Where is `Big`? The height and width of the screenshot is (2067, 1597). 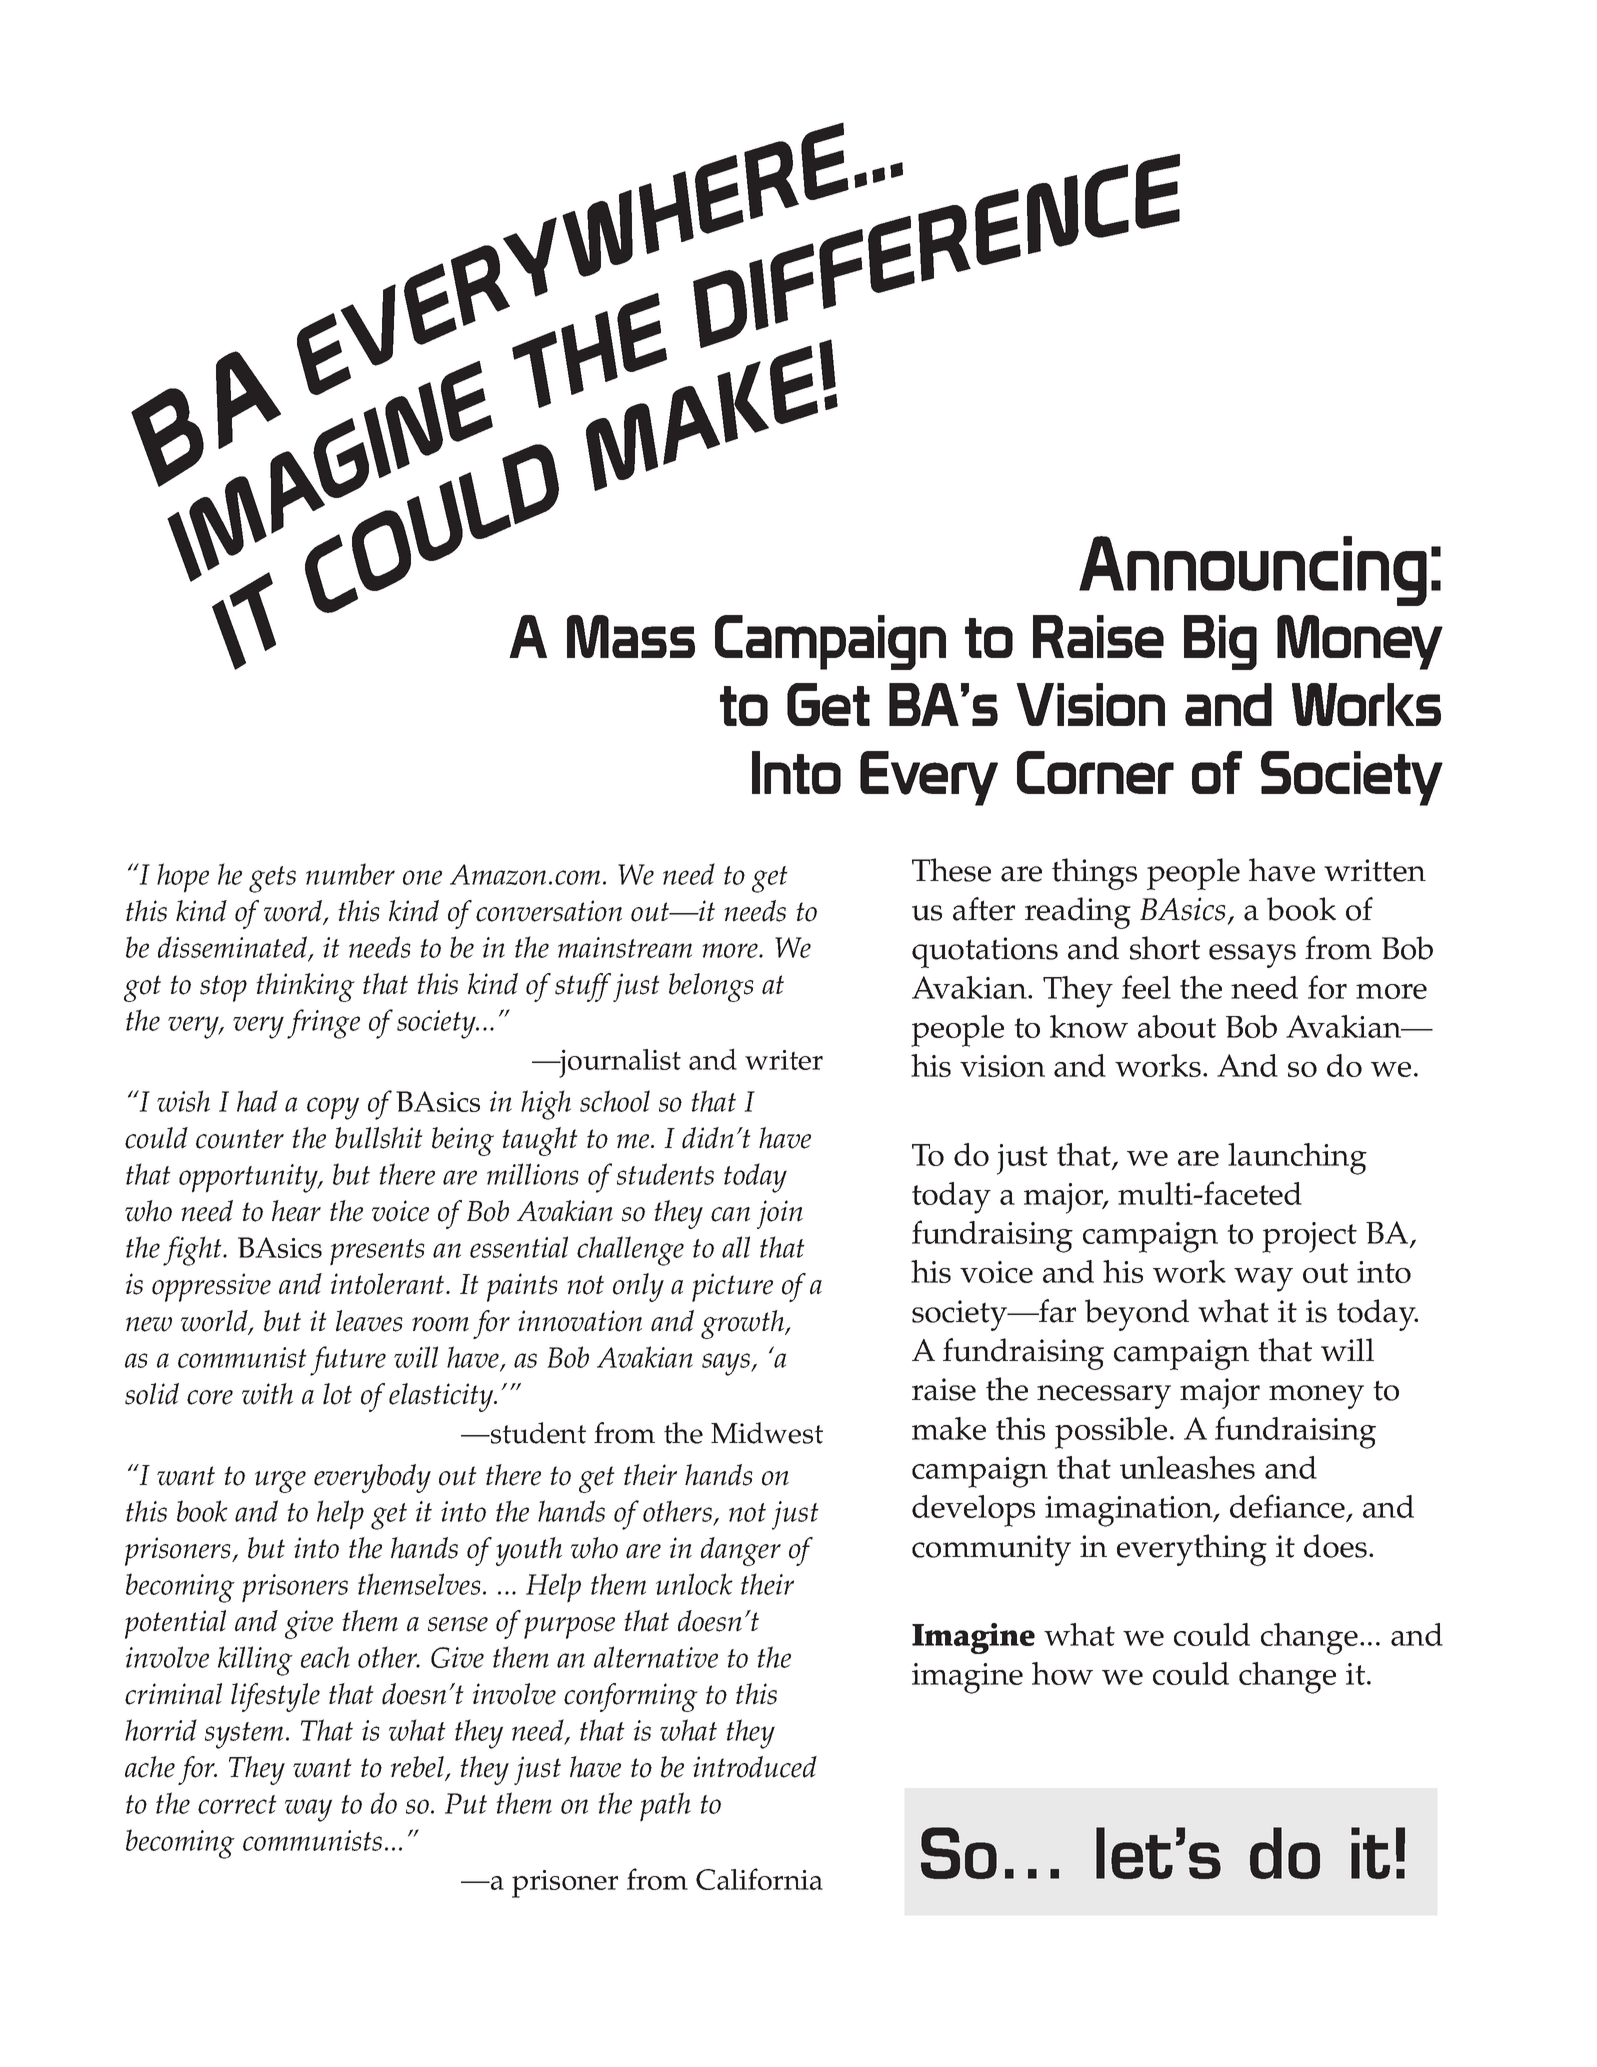
Big is located at coordinates (1220, 642).
